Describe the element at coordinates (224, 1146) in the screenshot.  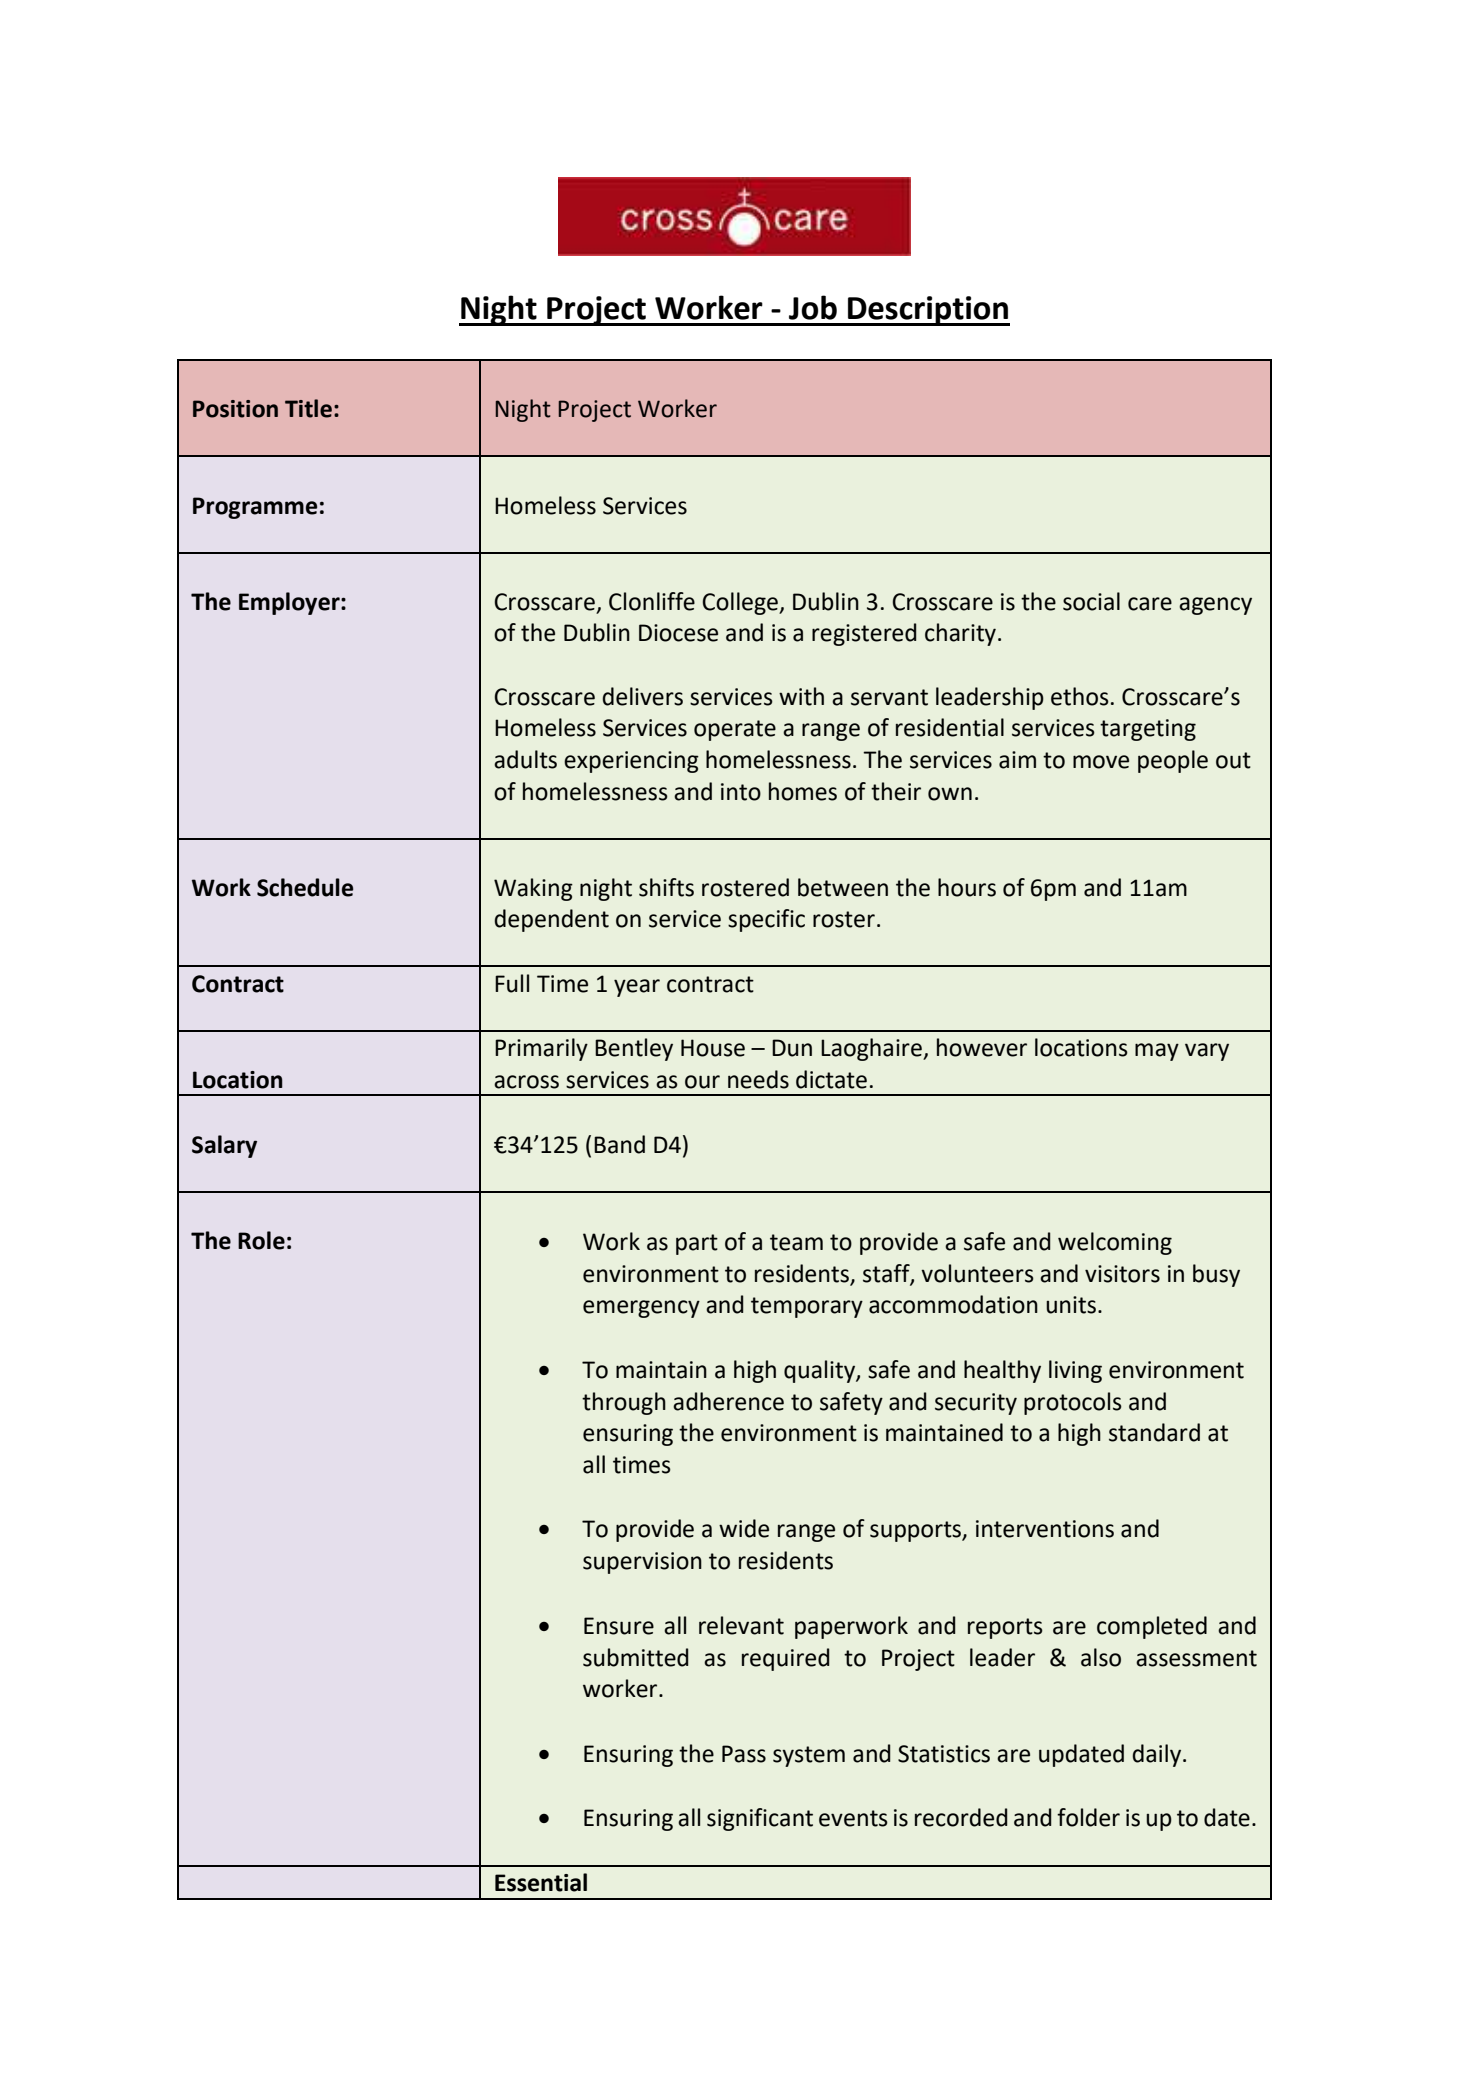
I see `Salary` at that location.
